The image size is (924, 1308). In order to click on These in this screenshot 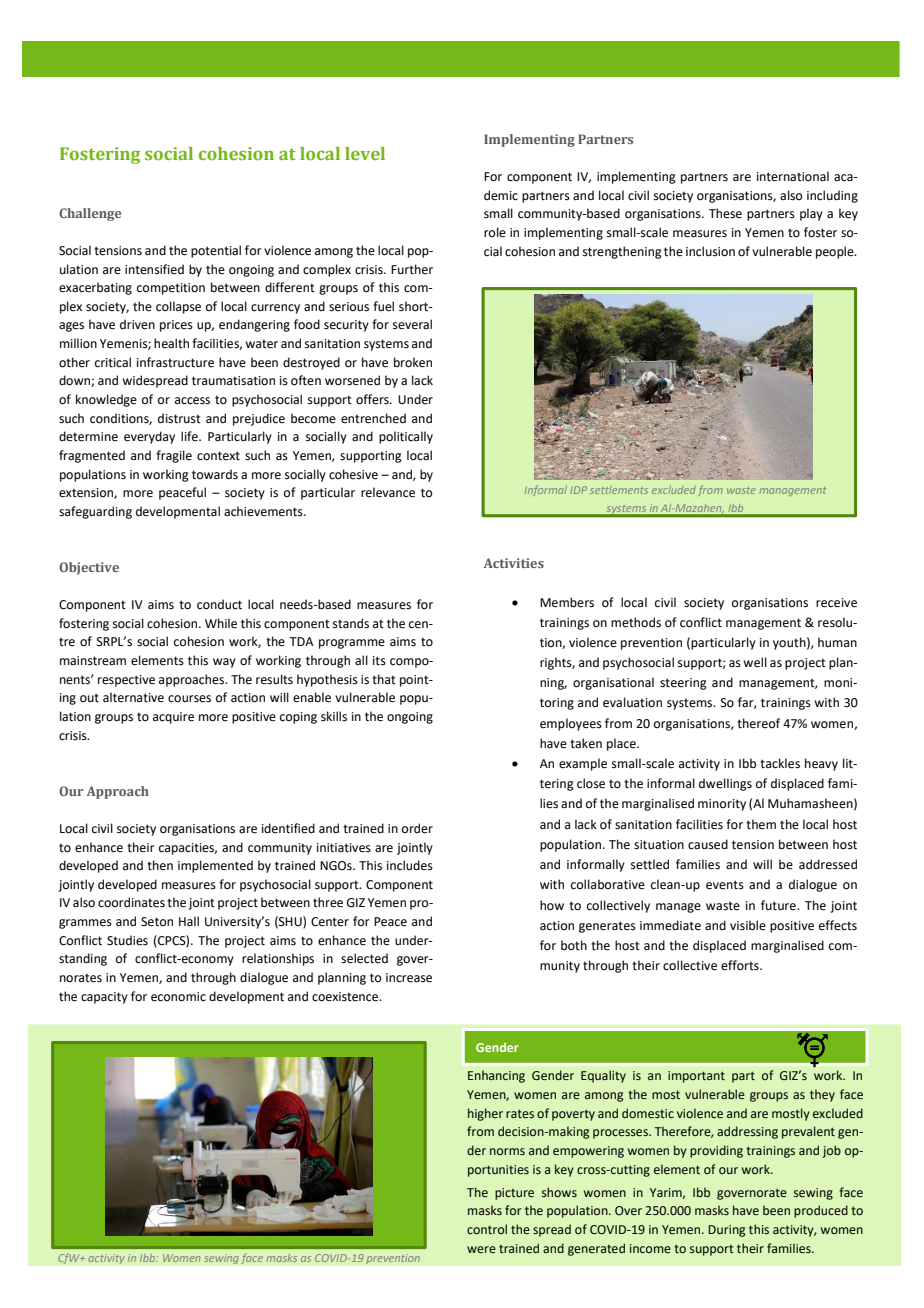, I will do `click(725, 213)`.
